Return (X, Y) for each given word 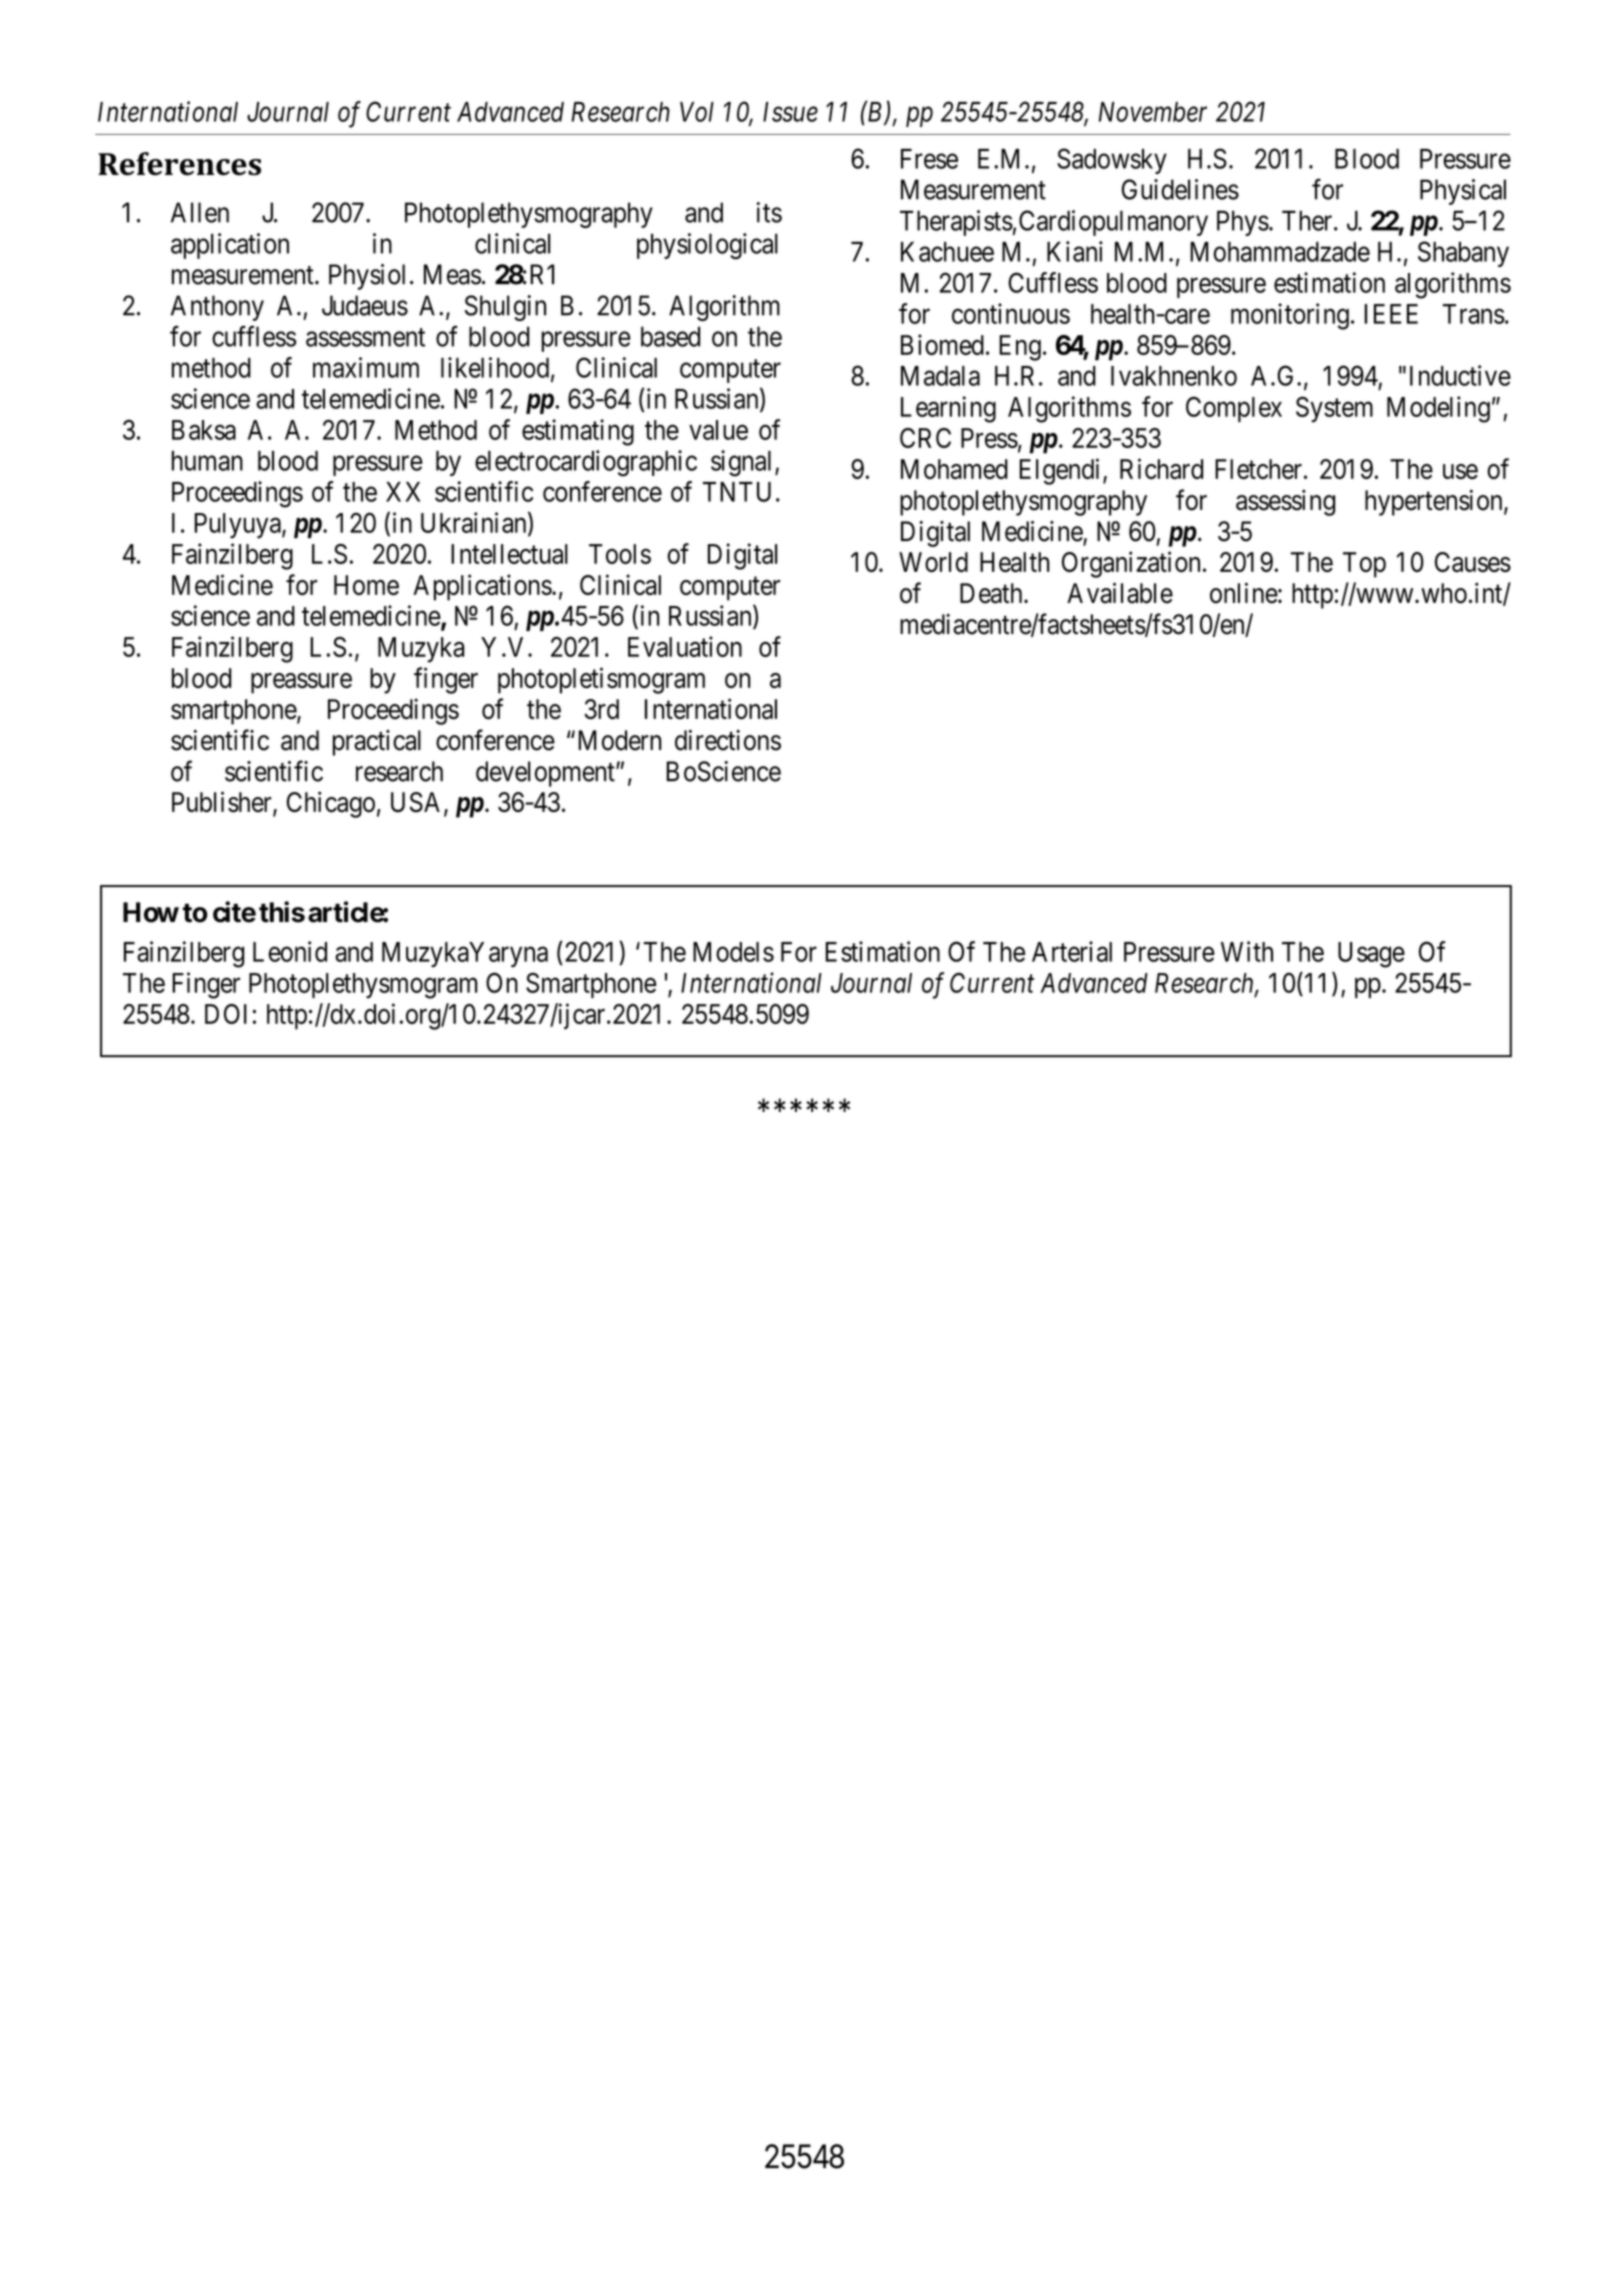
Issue (790, 112)
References (179, 164)
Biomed (942, 344)
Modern (619, 740)
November (1153, 112)
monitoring (1290, 316)
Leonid (290, 951)
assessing (1285, 502)
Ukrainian (475, 523)
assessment (365, 337)
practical (377, 743)
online (1244, 593)
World (933, 562)
